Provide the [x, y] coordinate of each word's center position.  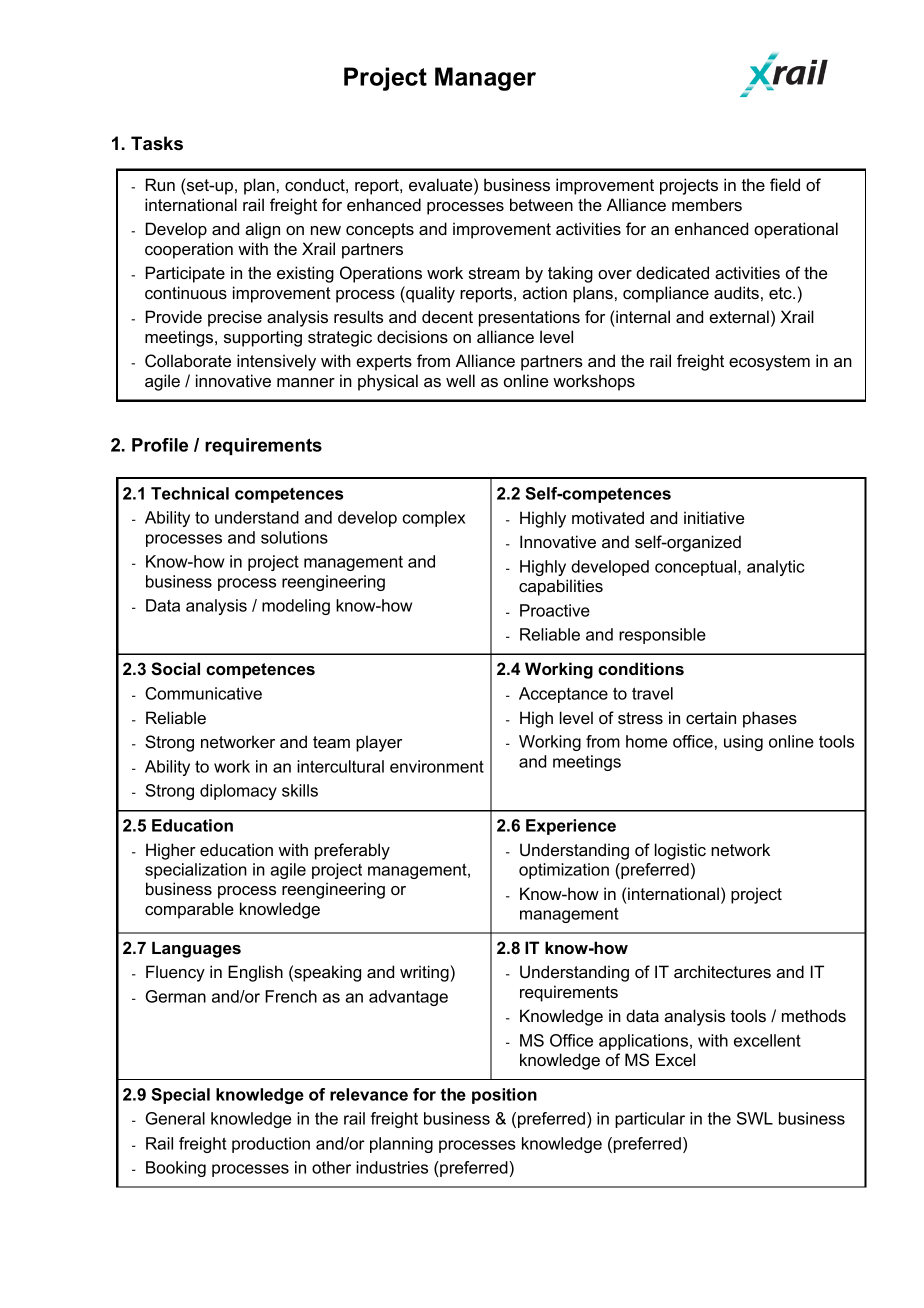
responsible [662, 636]
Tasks [157, 143]
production [271, 1145]
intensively [276, 362]
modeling [296, 607]
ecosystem [769, 363]
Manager [485, 79]
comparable [189, 910]
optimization [564, 871]
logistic [680, 851]
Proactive [555, 610]
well [460, 380]
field [785, 184]
